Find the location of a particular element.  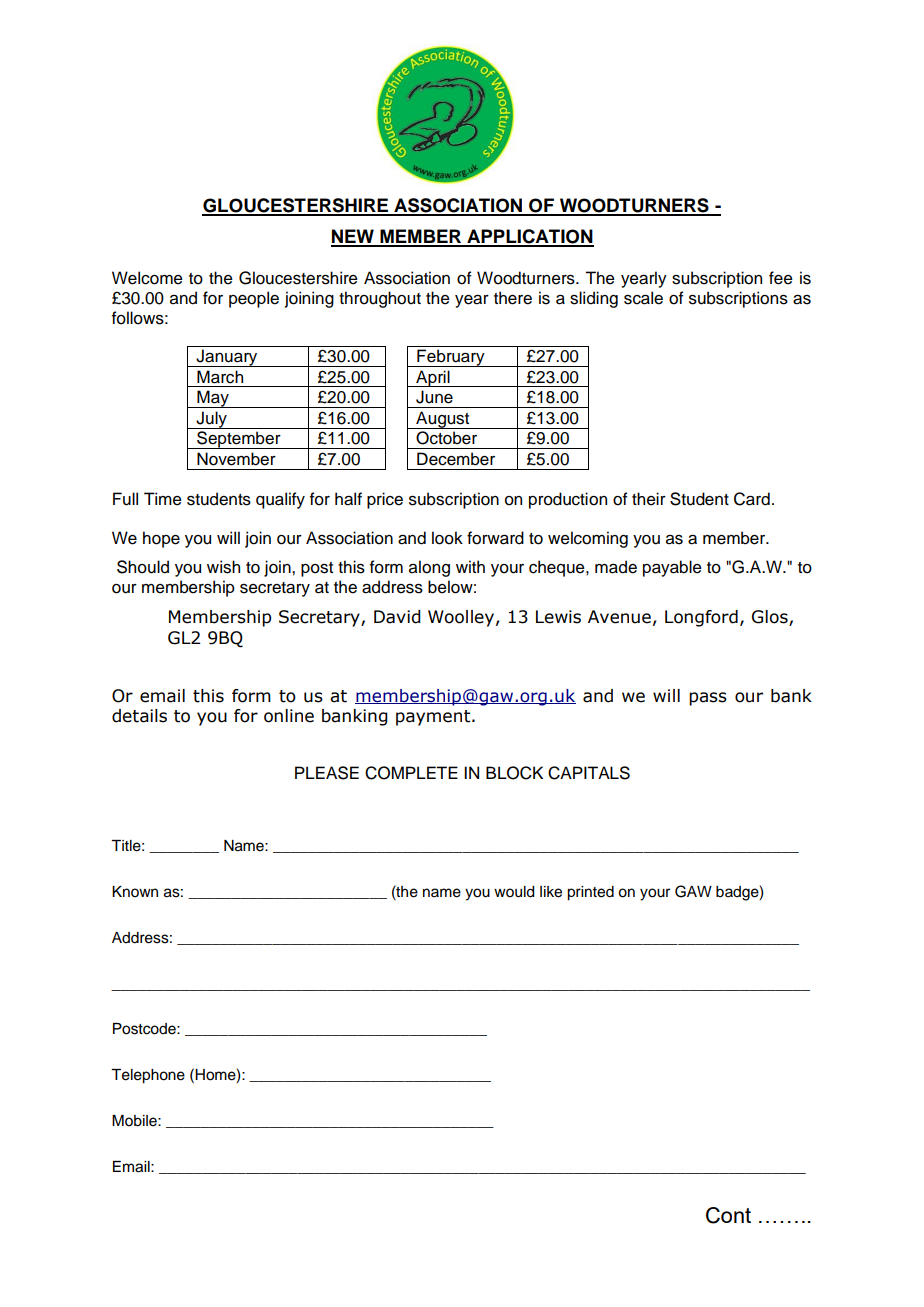

there is located at coordinates (513, 298).
